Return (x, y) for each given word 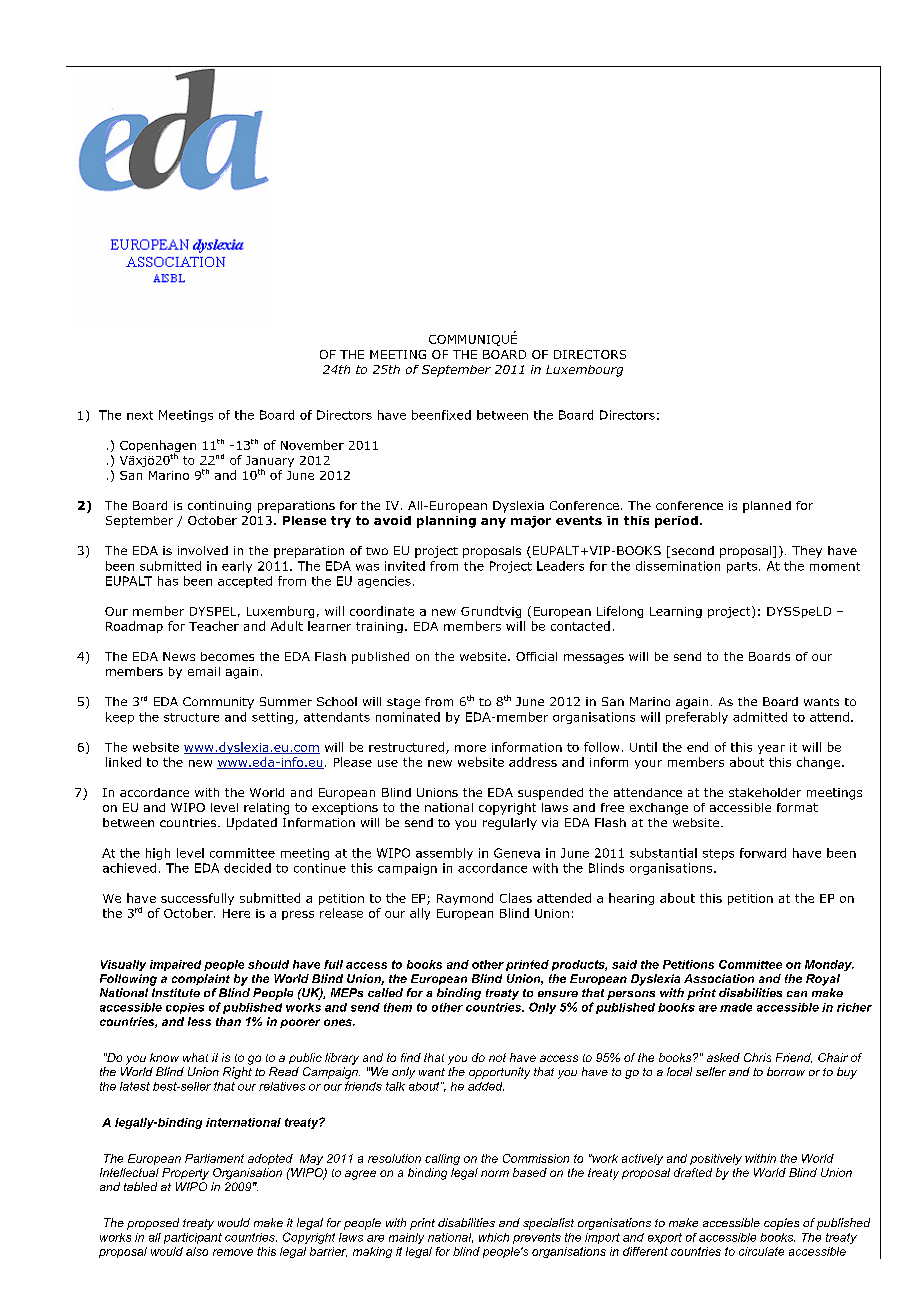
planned (767, 507)
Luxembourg (584, 371)
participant (193, 1238)
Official (536, 656)
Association (719, 978)
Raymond (465, 899)
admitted (760, 717)
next (140, 415)
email (204, 671)
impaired (175, 965)
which (494, 1237)
